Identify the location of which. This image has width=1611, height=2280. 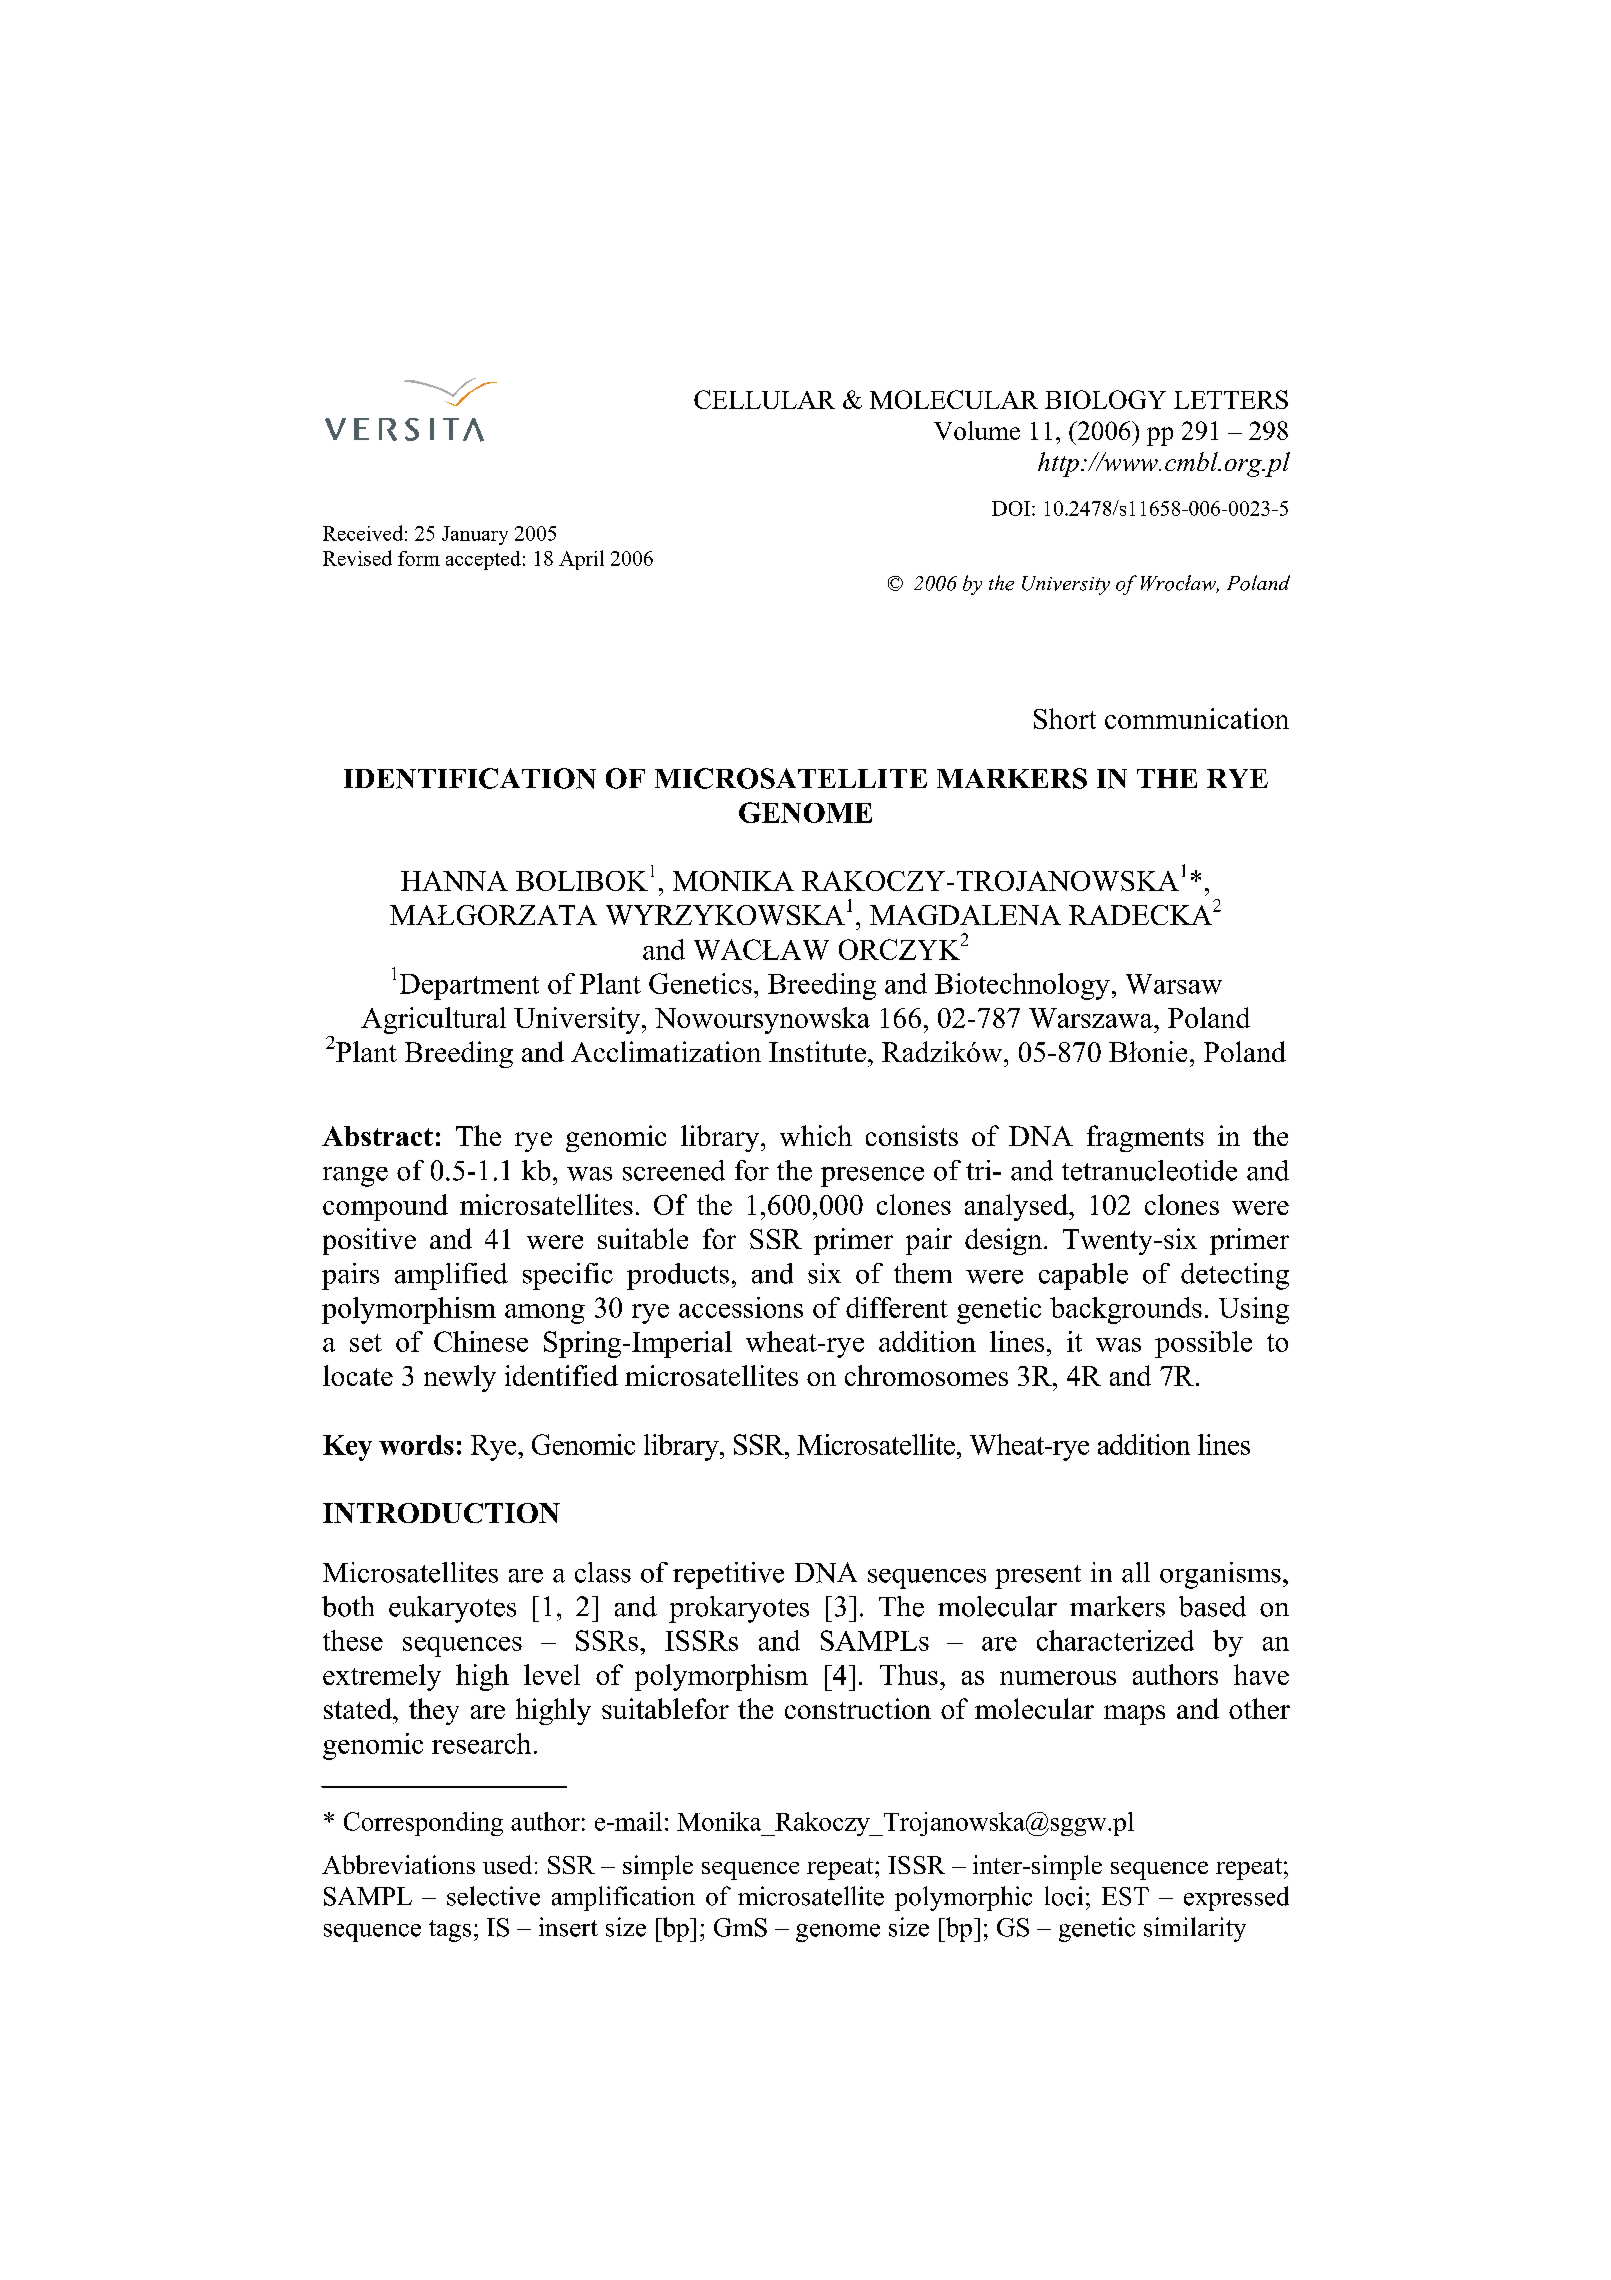
(816, 1135).
